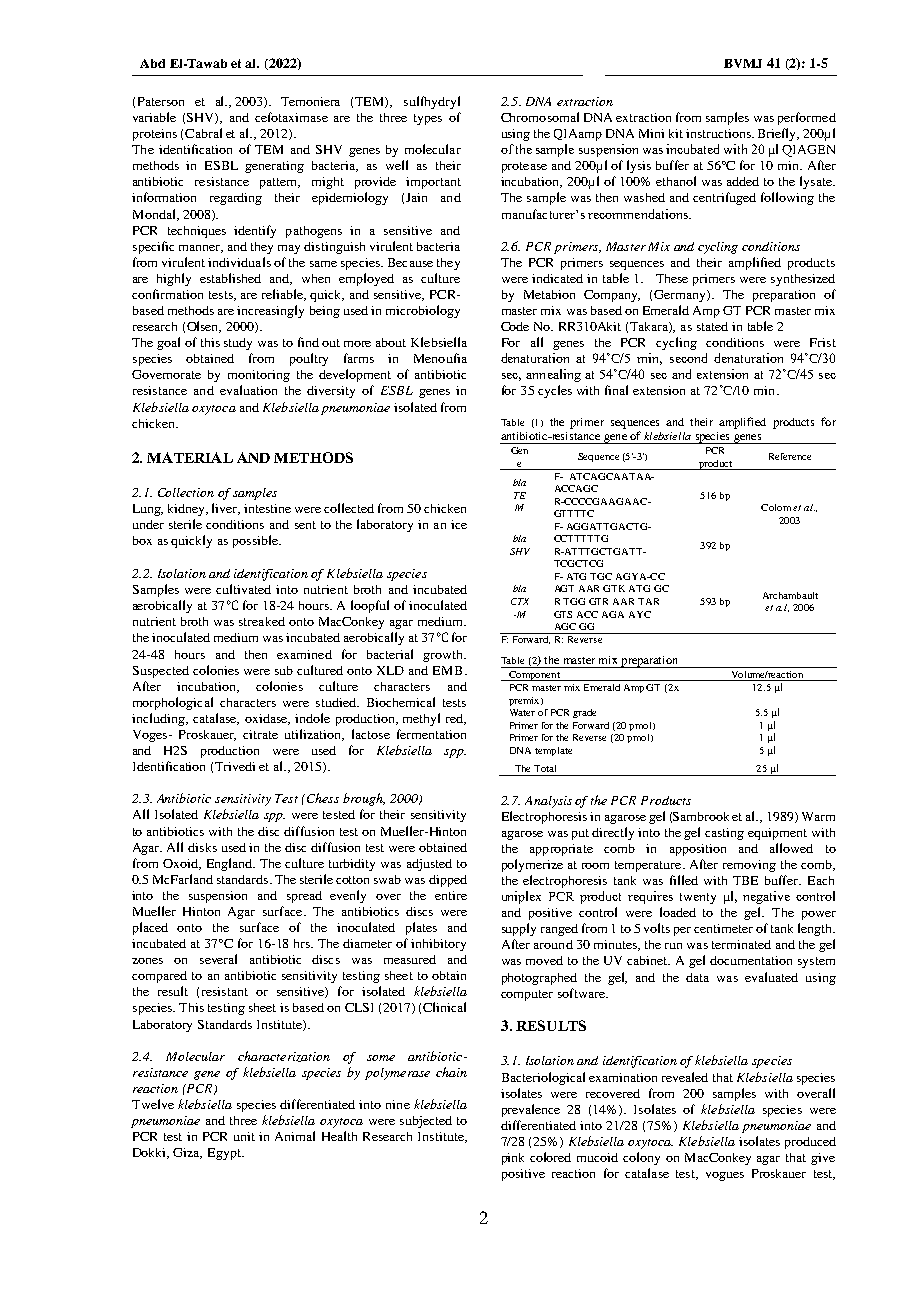 The height and width of the document is (1308, 924). Describe the element at coordinates (513, 1159) in the document. I see `pink` at that location.
